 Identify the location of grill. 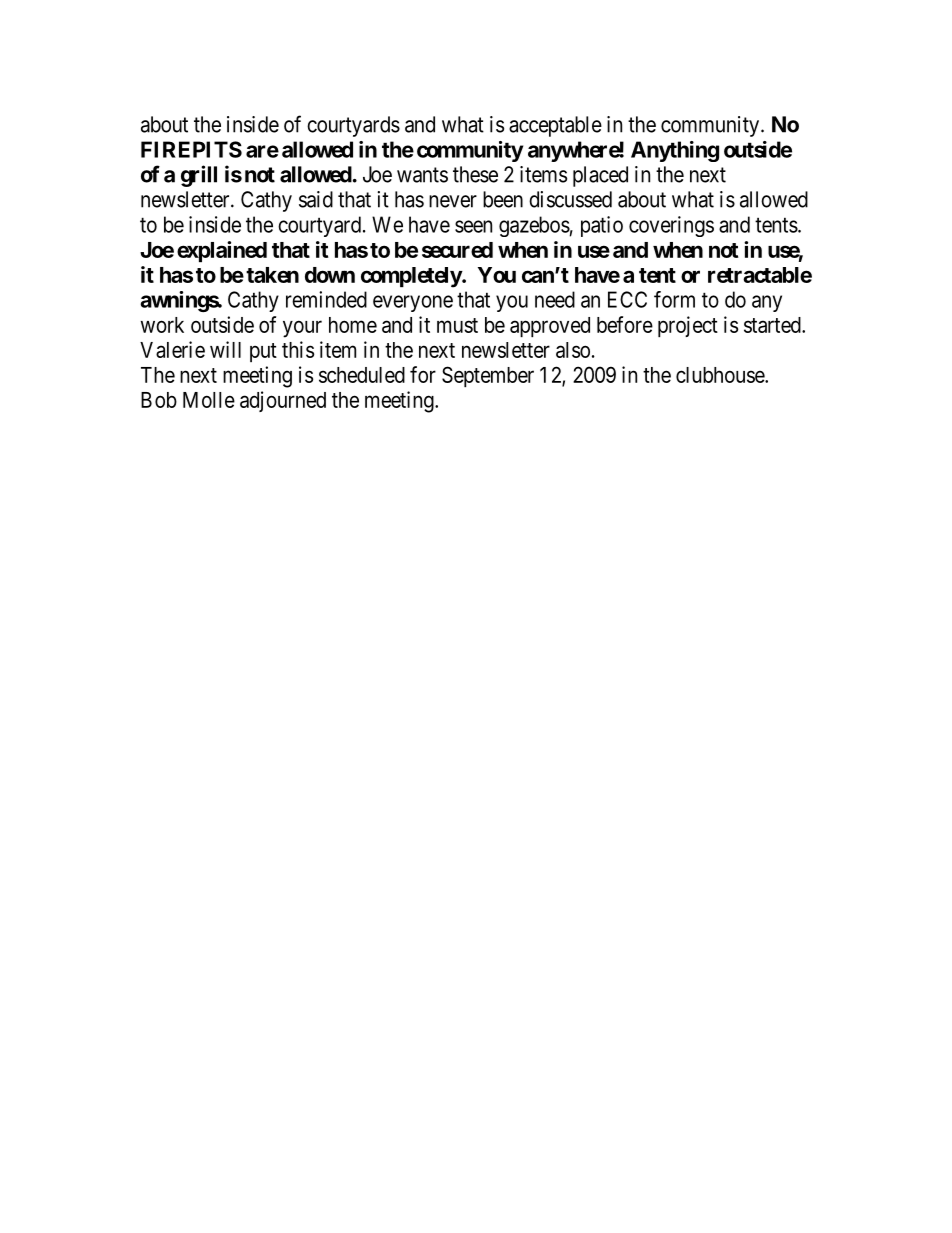
(199, 176).
